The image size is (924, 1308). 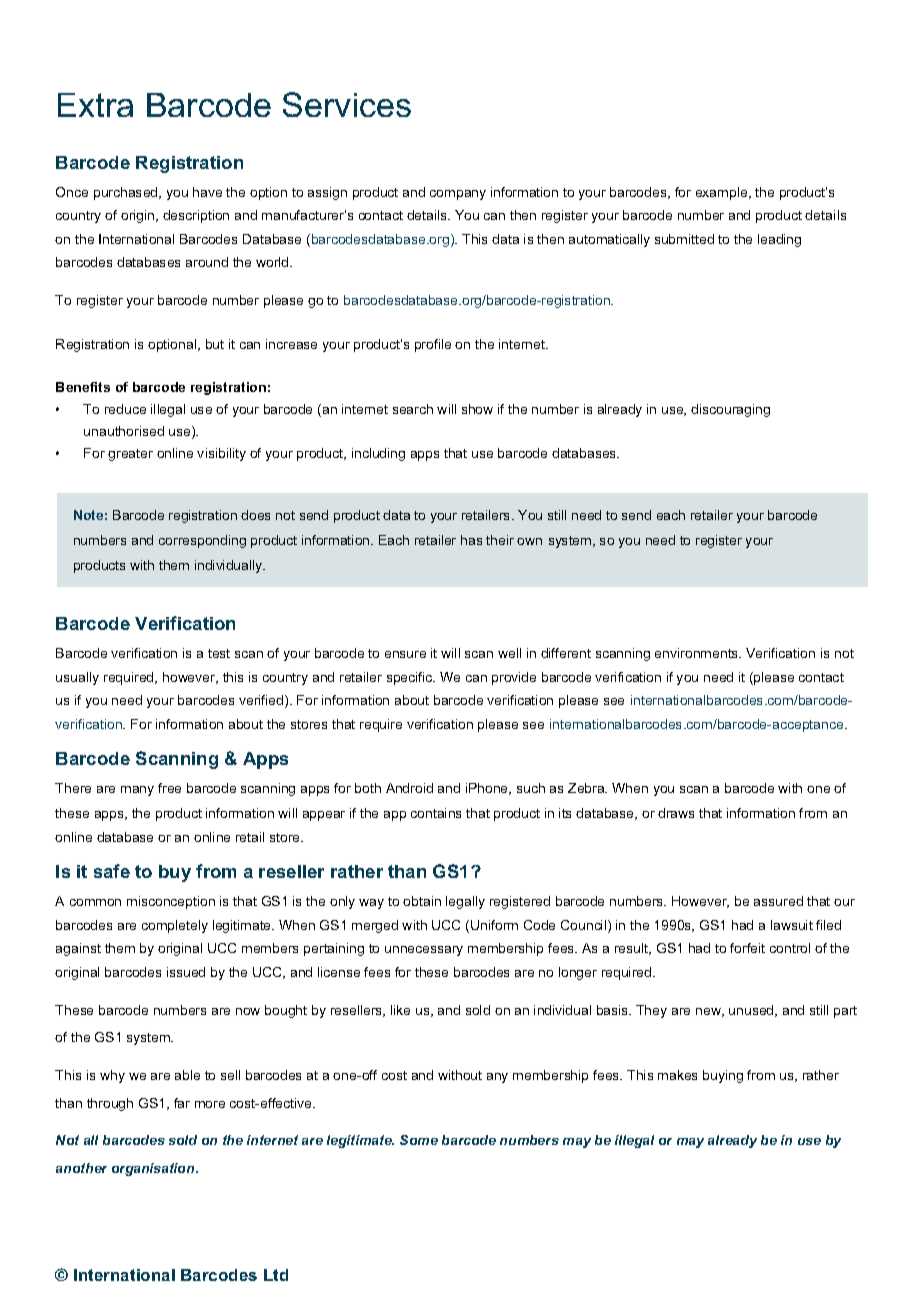 I want to click on example, so click(x=723, y=193).
